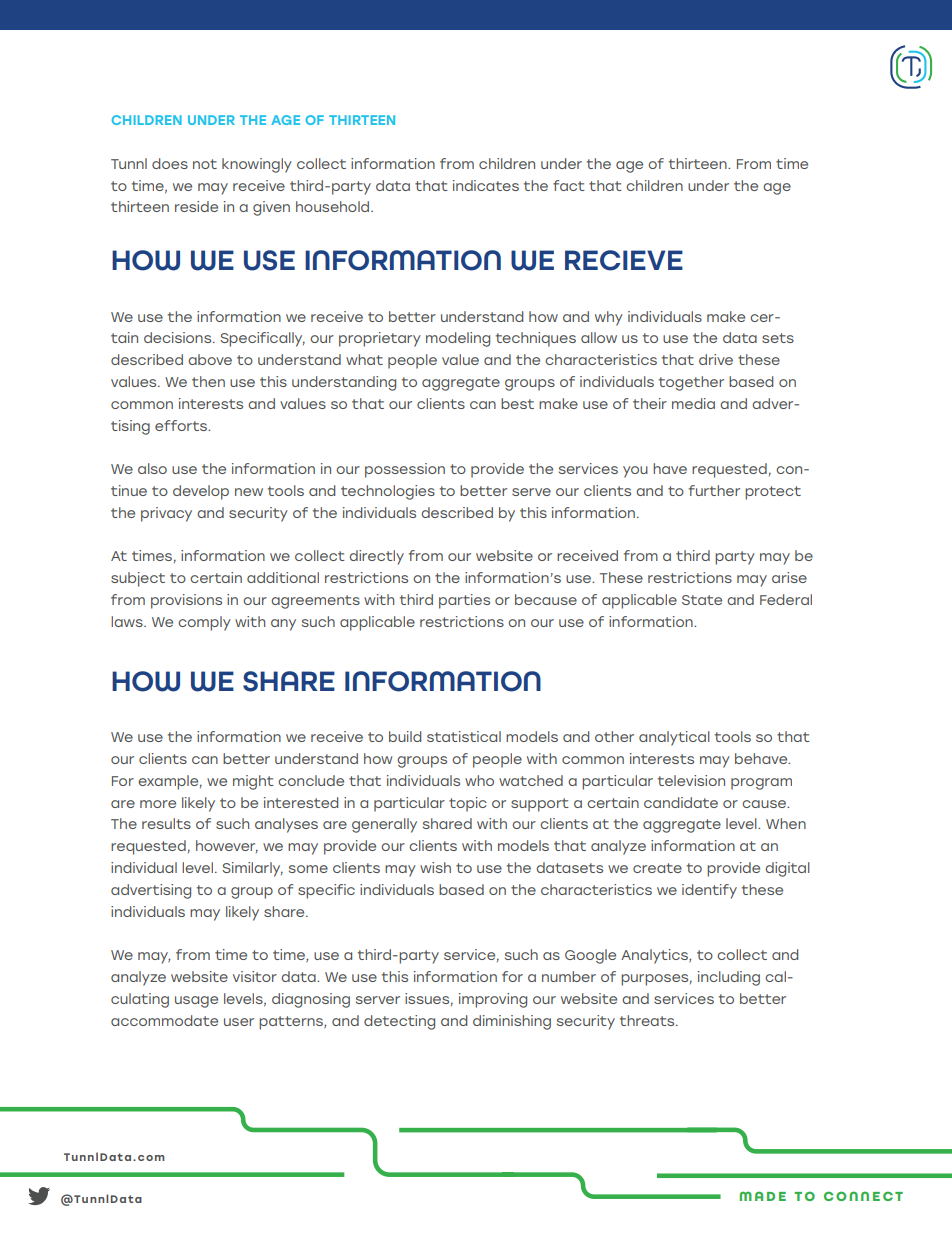 This screenshot has width=952, height=1233. Describe the element at coordinates (773, 493) in the screenshot. I see `protect` at that location.
